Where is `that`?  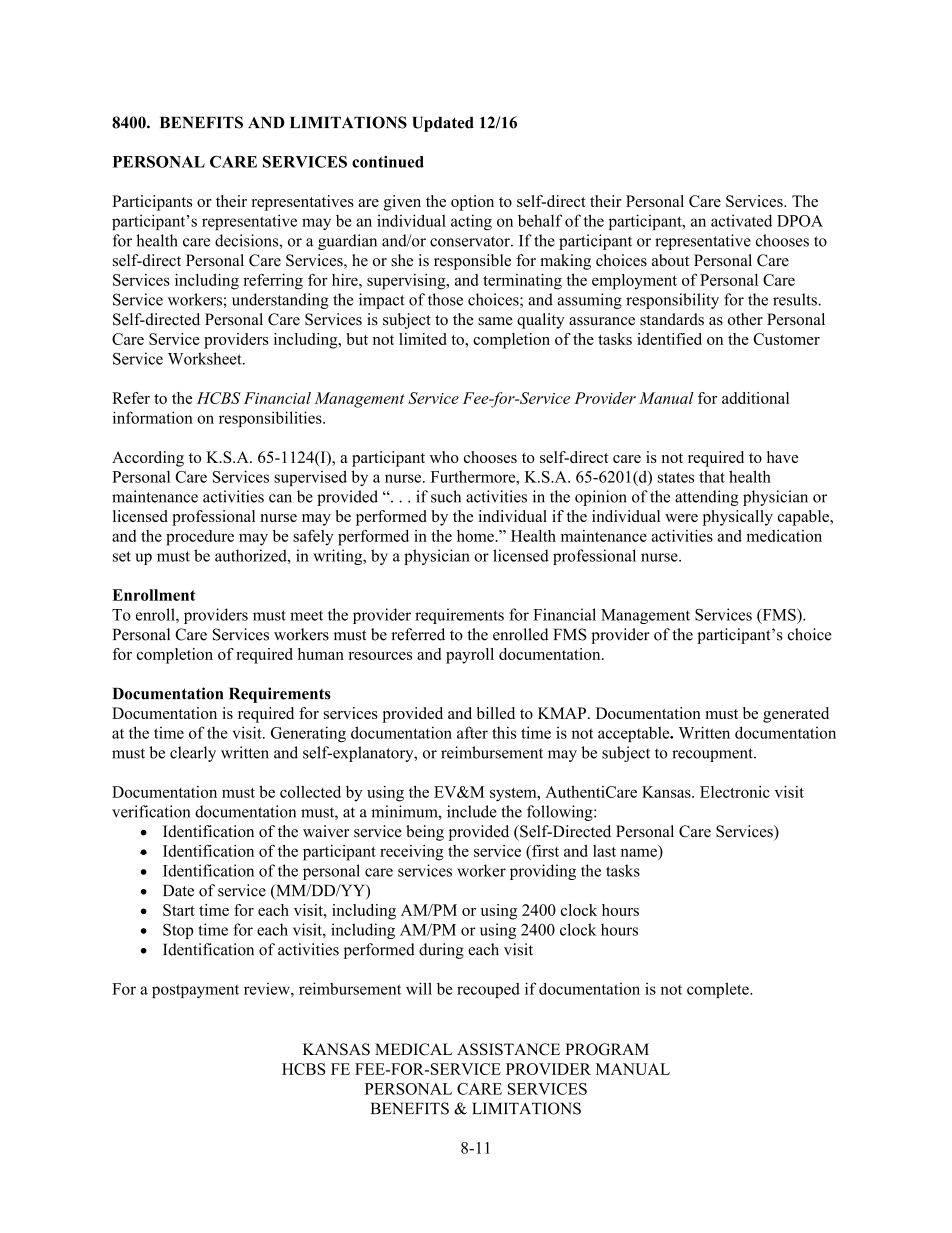 that is located at coordinates (712, 476).
